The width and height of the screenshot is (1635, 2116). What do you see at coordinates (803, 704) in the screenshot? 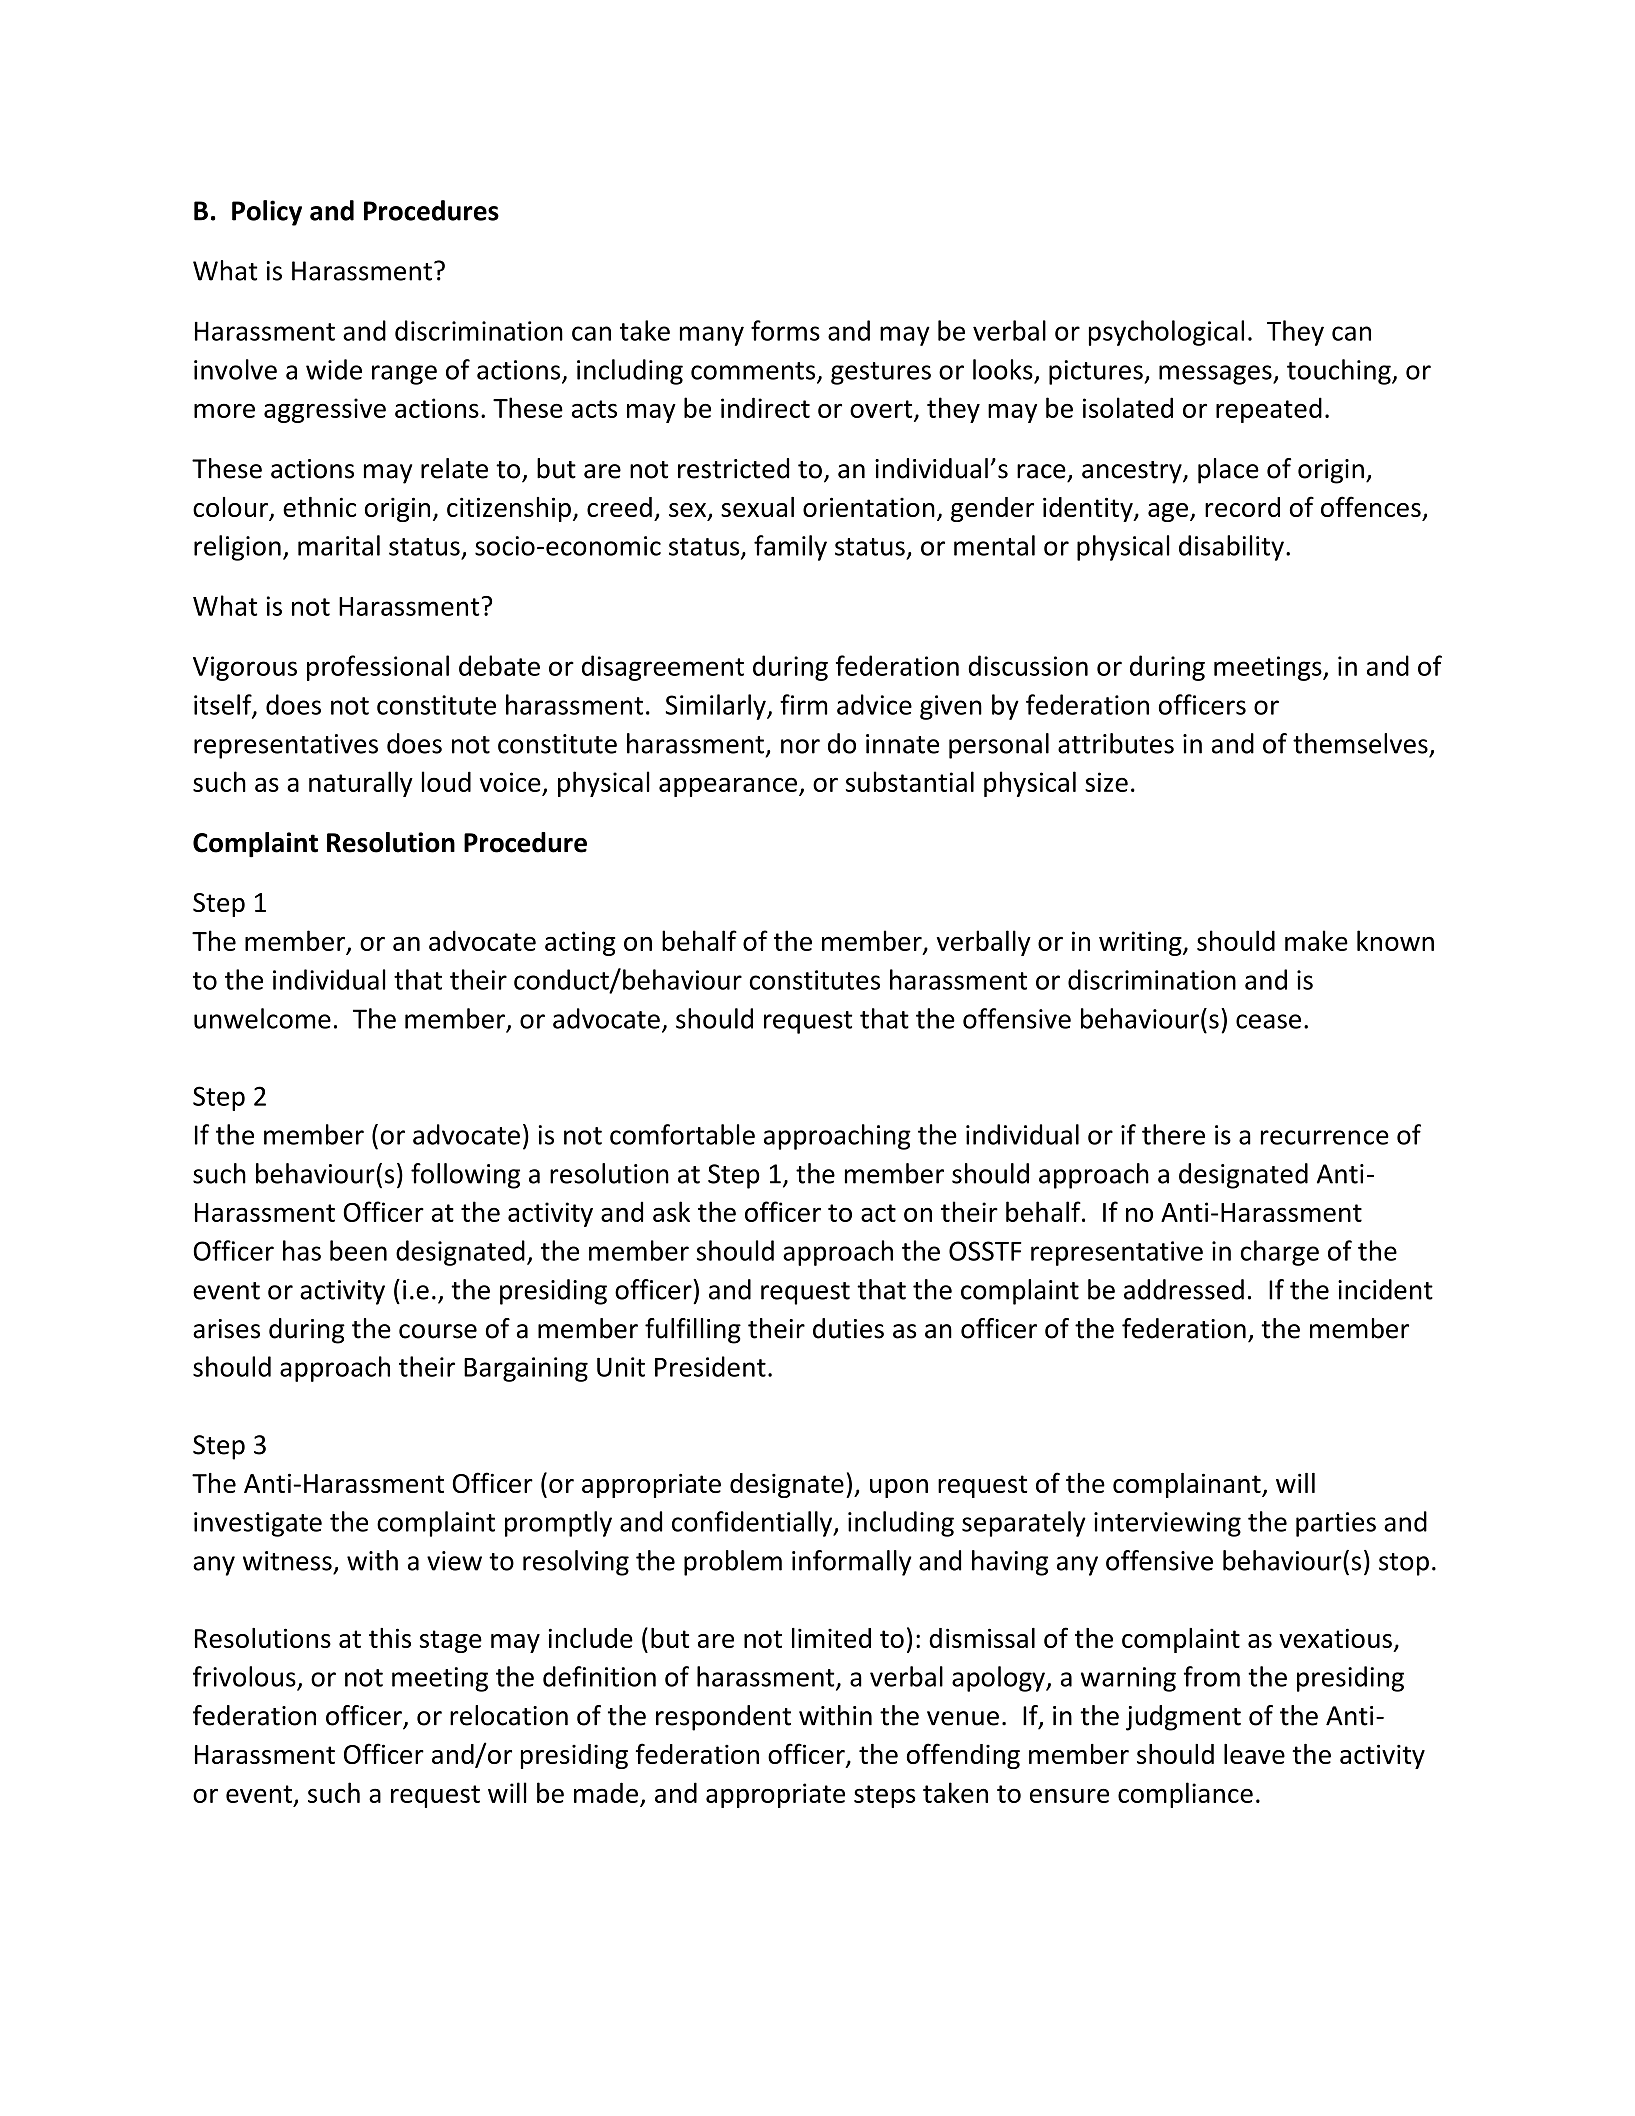
I see `firm` at bounding box center [803, 704].
